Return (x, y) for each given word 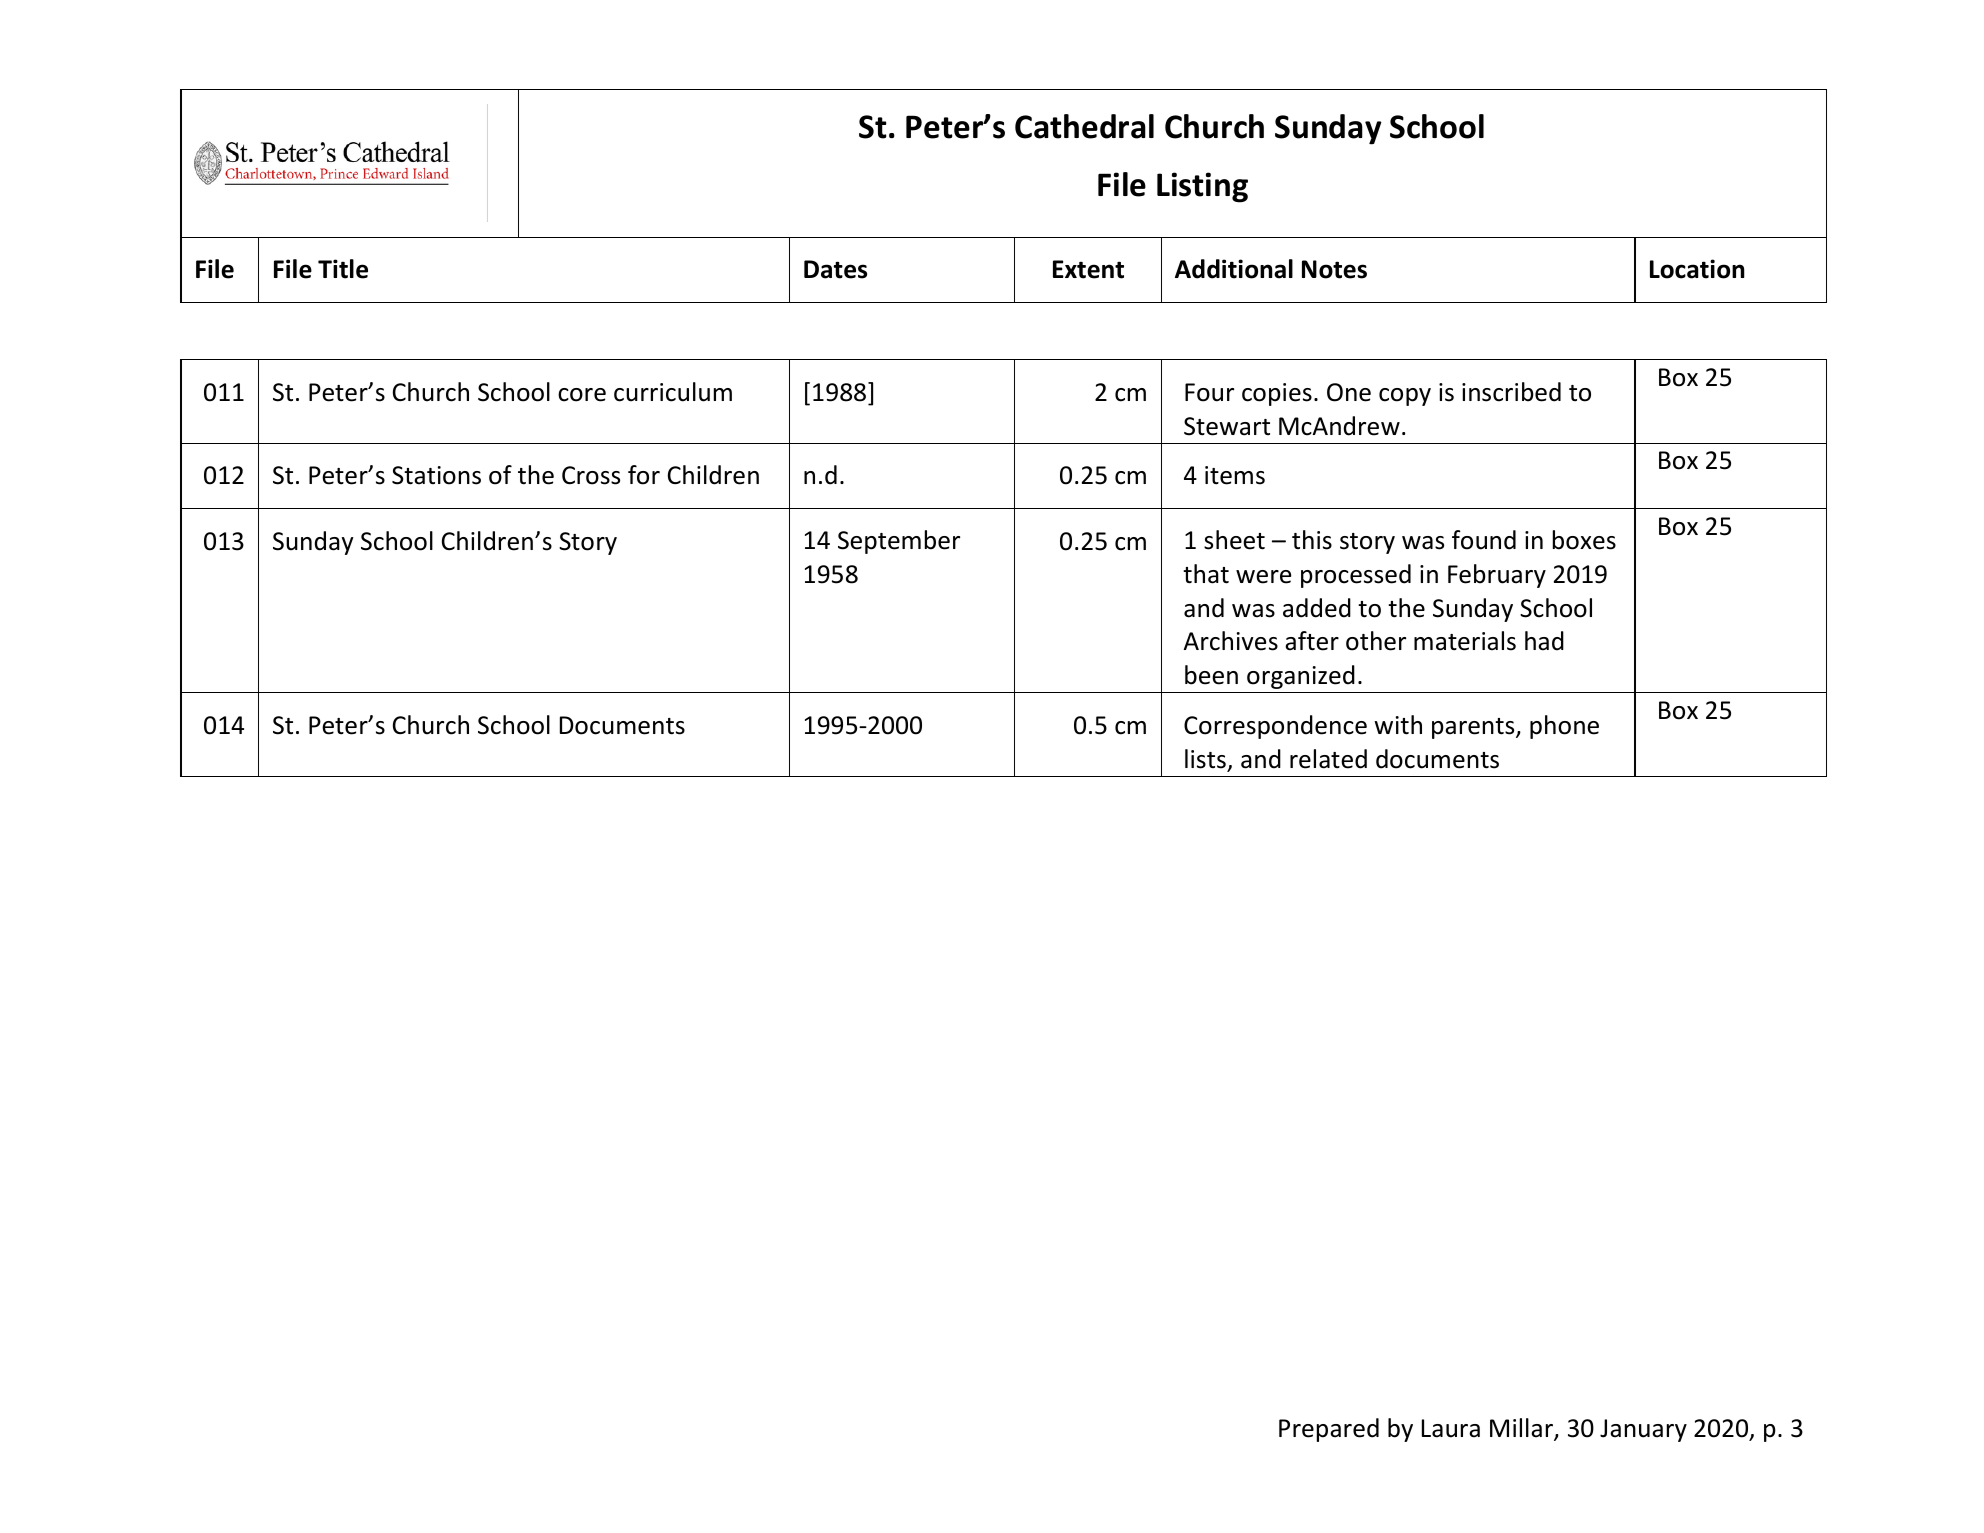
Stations (436, 475)
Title (343, 269)
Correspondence (1275, 727)
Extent (1088, 269)
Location (1697, 269)
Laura (1451, 1428)
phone (1564, 727)
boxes (1584, 540)
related (1328, 759)
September (899, 542)
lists (1205, 759)
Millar (1522, 1429)
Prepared (1329, 1430)
